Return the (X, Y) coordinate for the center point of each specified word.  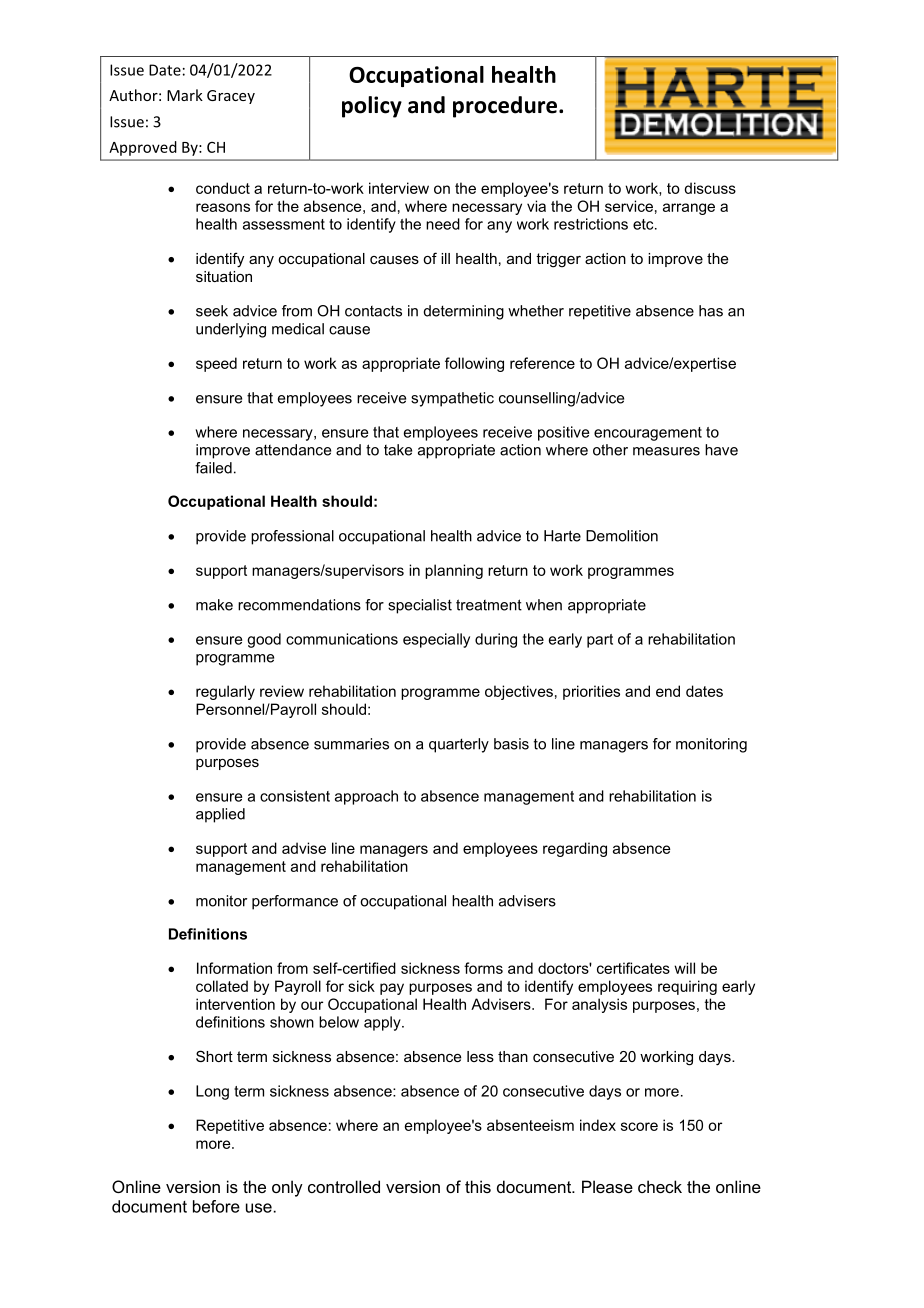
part (600, 641)
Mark (185, 95)
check (660, 1186)
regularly (225, 692)
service (629, 206)
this (478, 1186)
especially (436, 640)
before (216, 1206)
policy (372, 107)
